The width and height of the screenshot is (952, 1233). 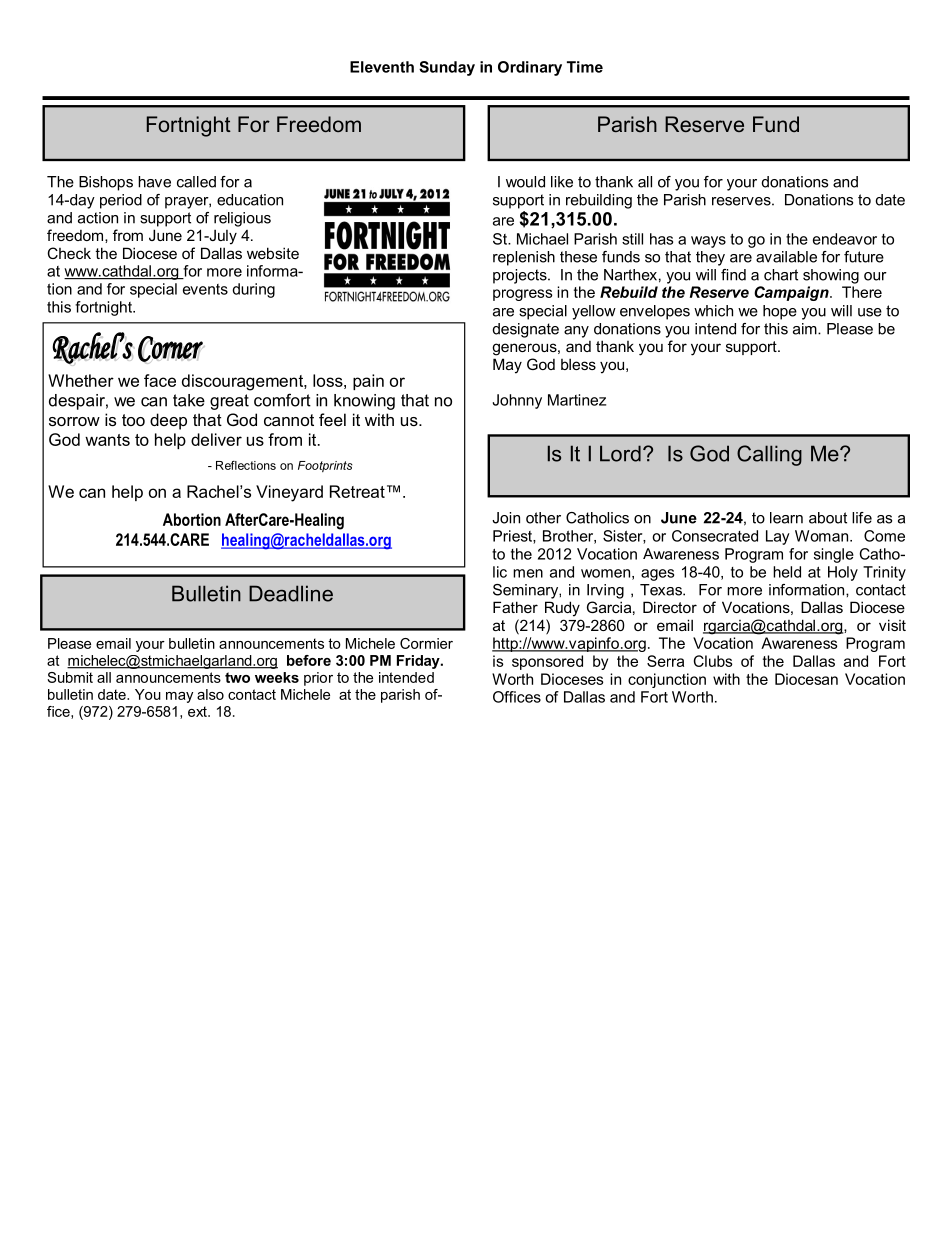 I want to click on Eleventh, so click(x=382, y=67).
